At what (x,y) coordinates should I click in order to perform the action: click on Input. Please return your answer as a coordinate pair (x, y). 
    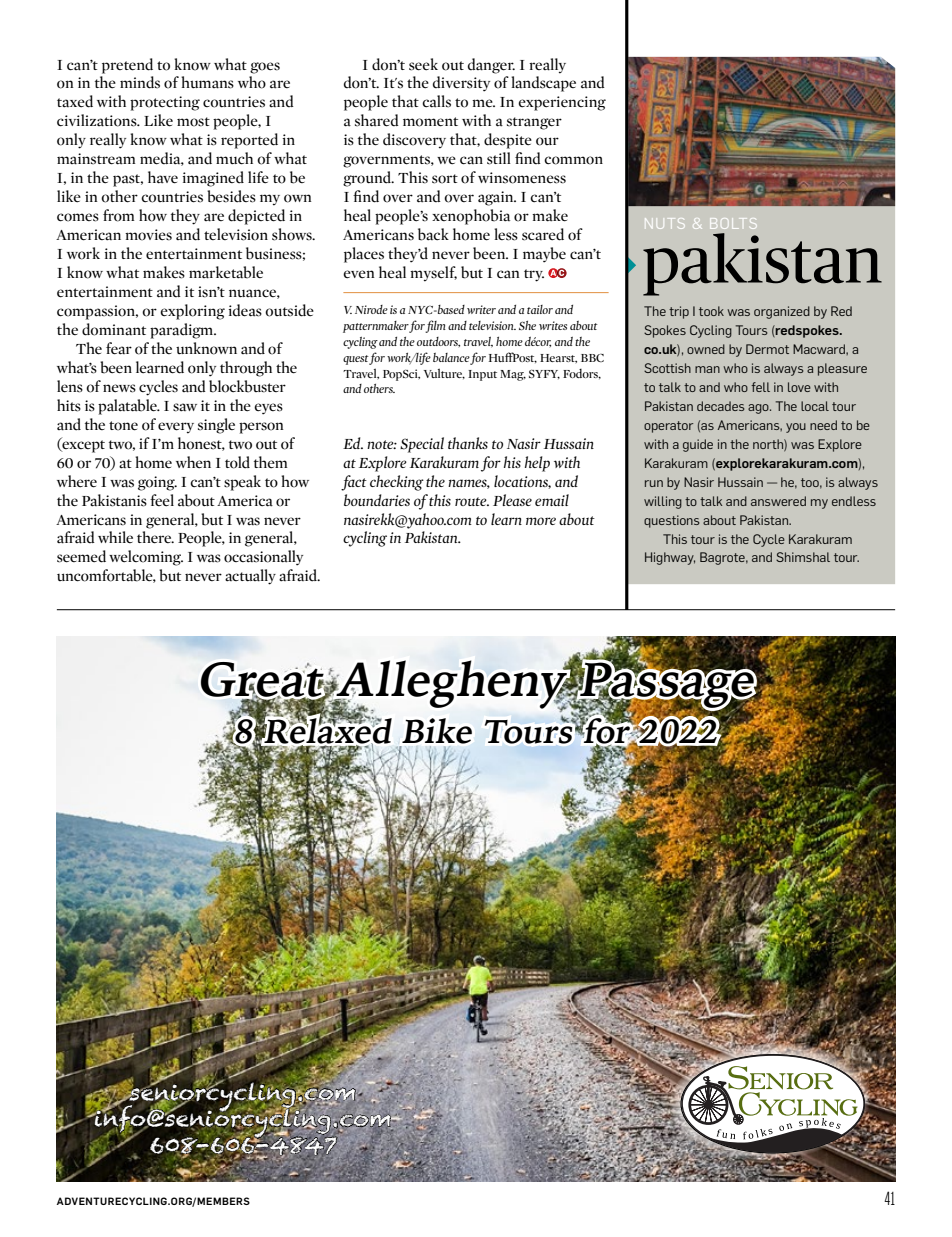
    Looking at the image, I should click on (482, 375).
